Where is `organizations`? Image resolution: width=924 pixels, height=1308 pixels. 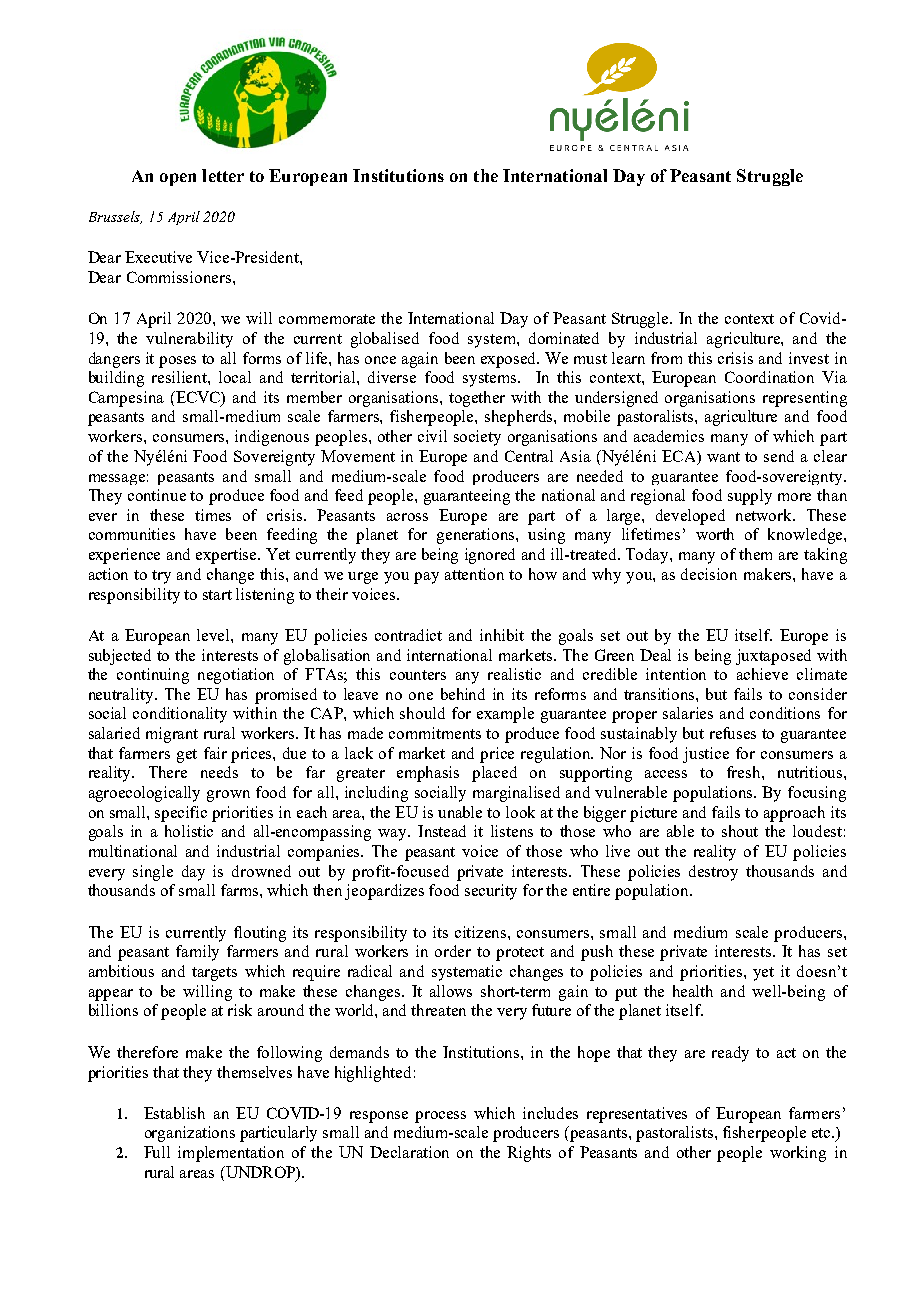 organizations is located at coordinates (190, 1134).
